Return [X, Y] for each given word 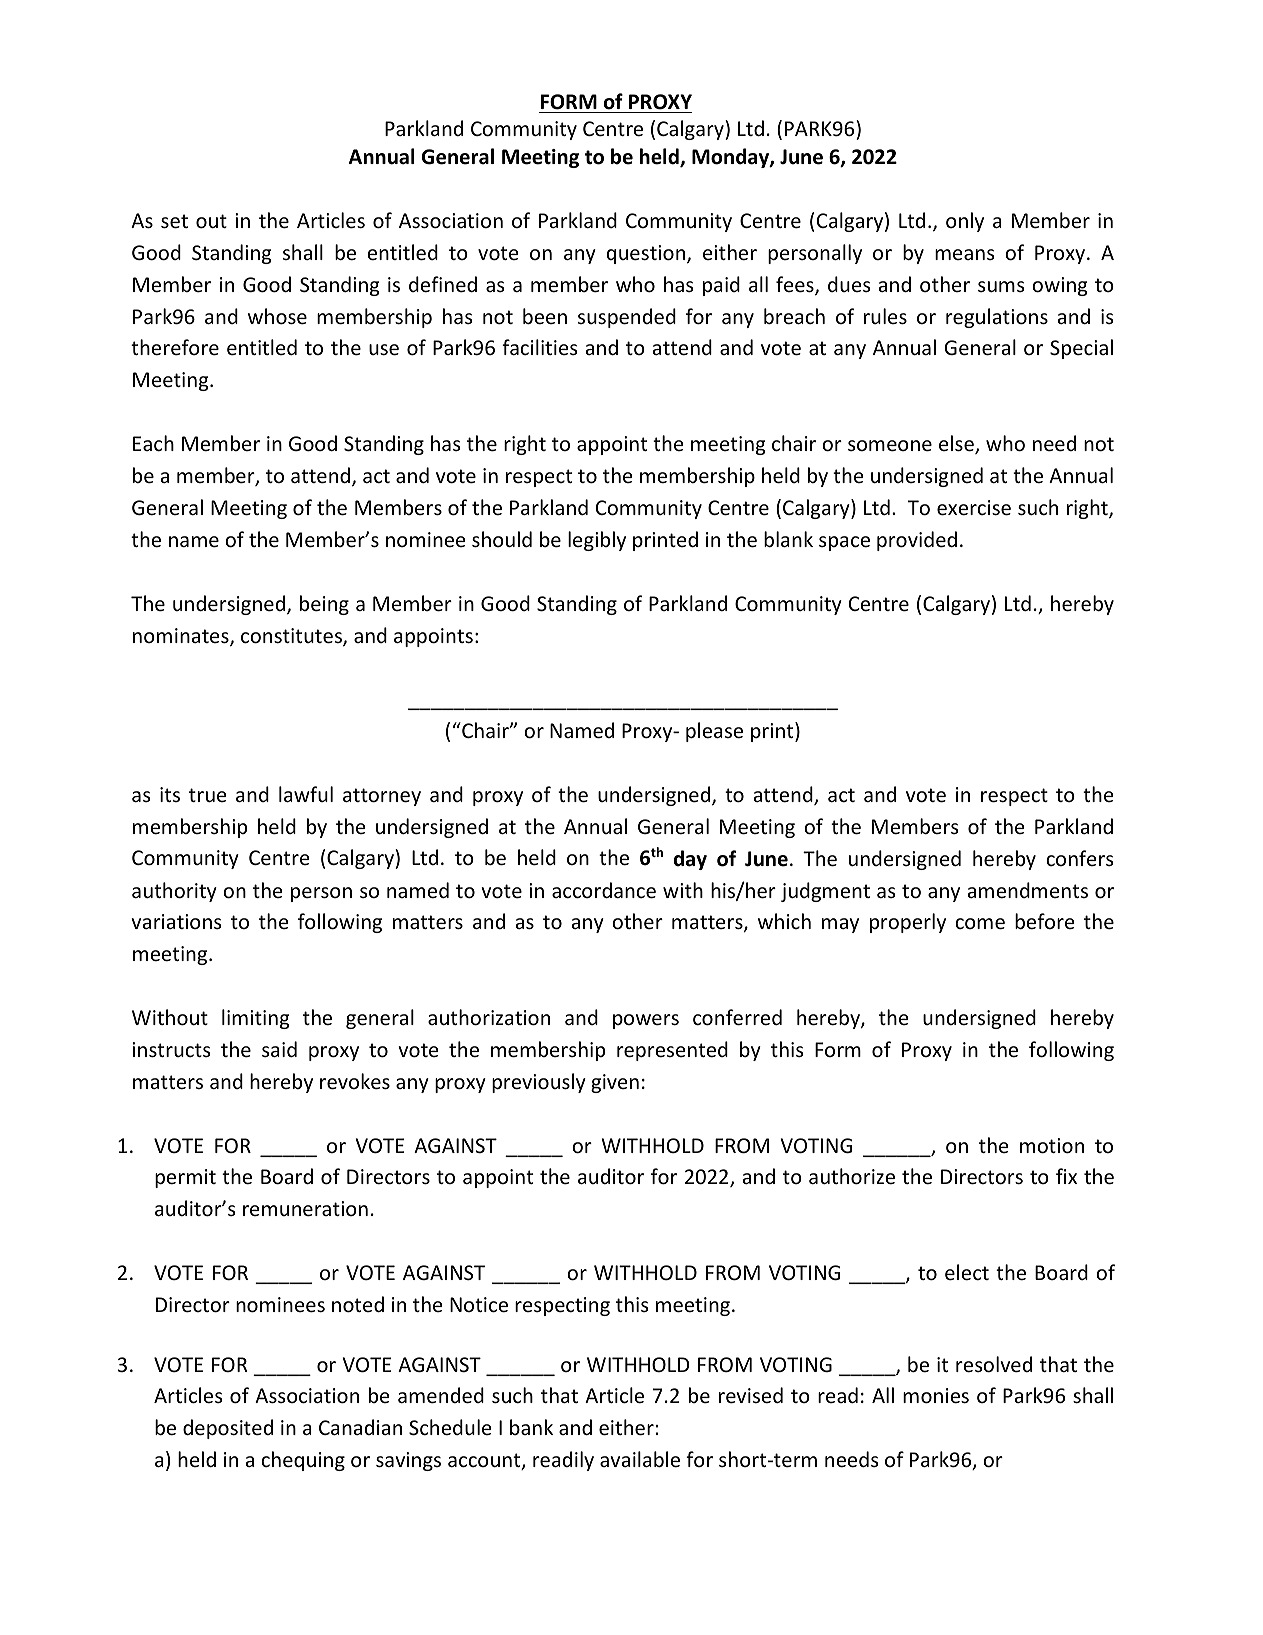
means [964, 254]
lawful [306, 794]
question [647, 254]
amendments [1028, 890]
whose [277, 316]
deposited [228, 1429]
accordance [604, 890]
